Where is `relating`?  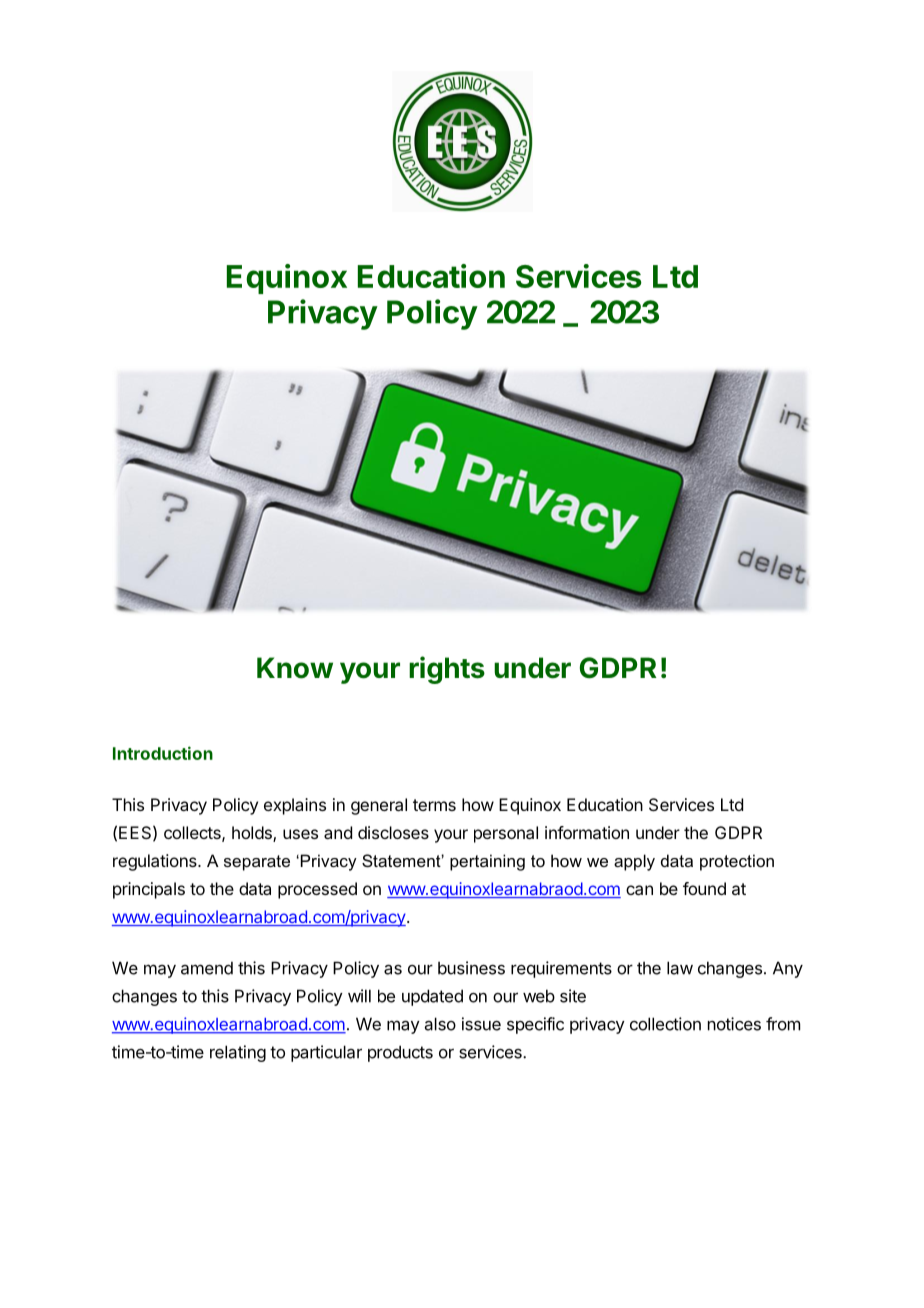 relating is located at coordinates (238, 1053).
